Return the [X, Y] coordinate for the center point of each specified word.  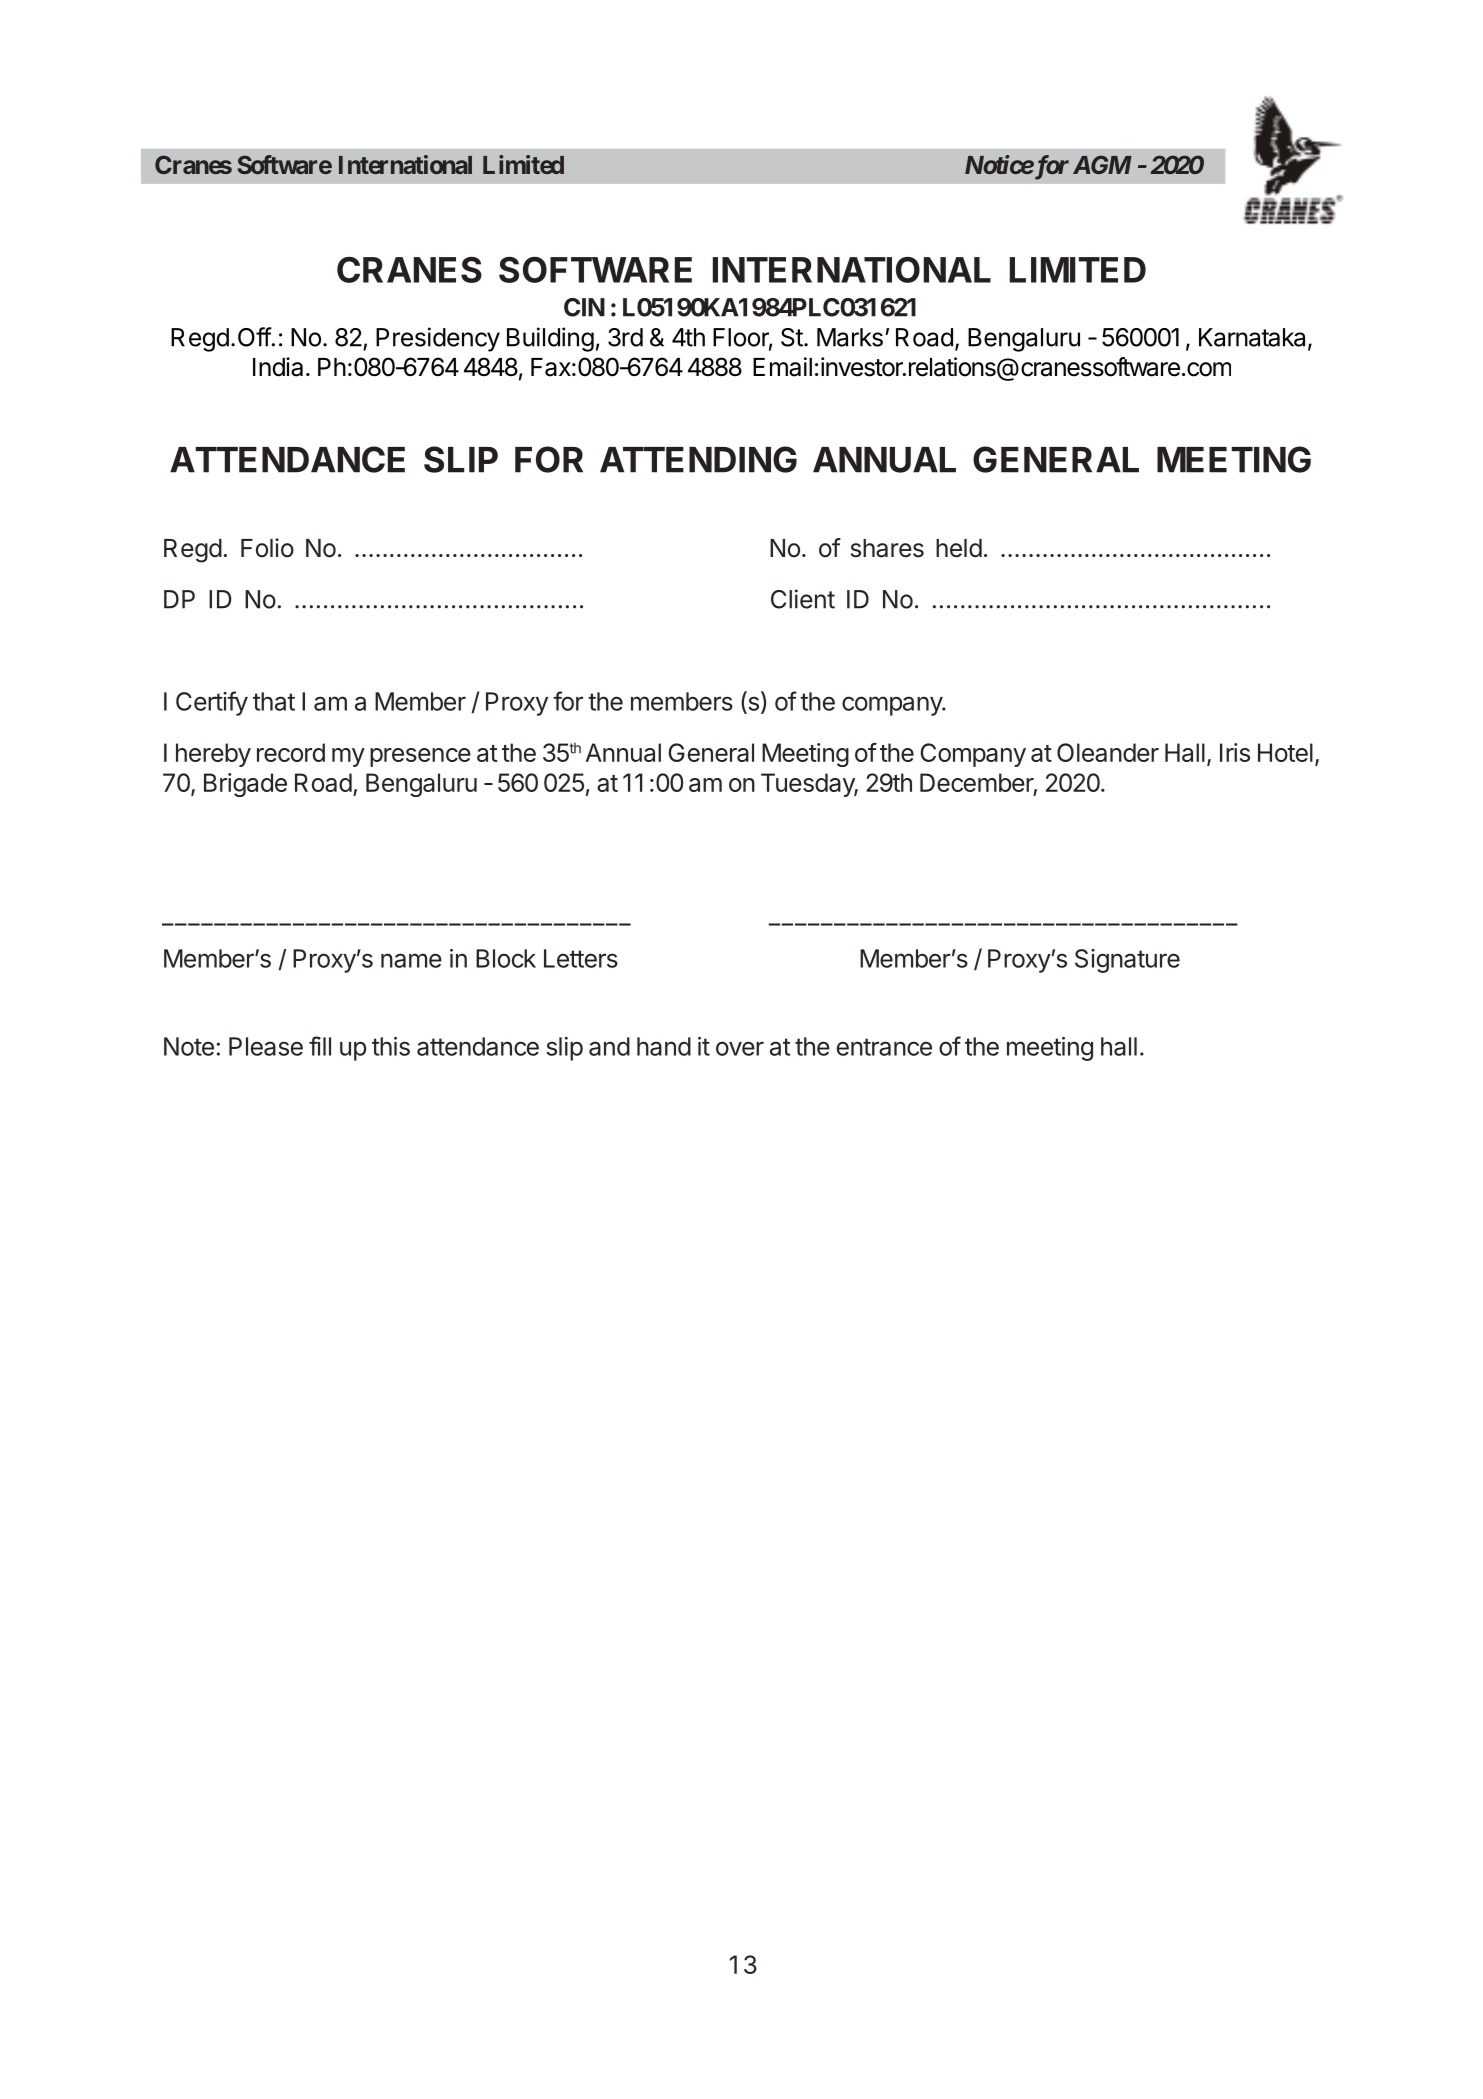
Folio [267, 548]
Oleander [1108, 752]
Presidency [438, 339]
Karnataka [1254, 338]
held [959, 548]
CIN [584, 307]
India [278, 367]
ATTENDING [698, 459]
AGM [1102, 164]
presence [420, 757]
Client [803, 599]
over [740, 1048]
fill [320, 1046]
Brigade [245, 785]
